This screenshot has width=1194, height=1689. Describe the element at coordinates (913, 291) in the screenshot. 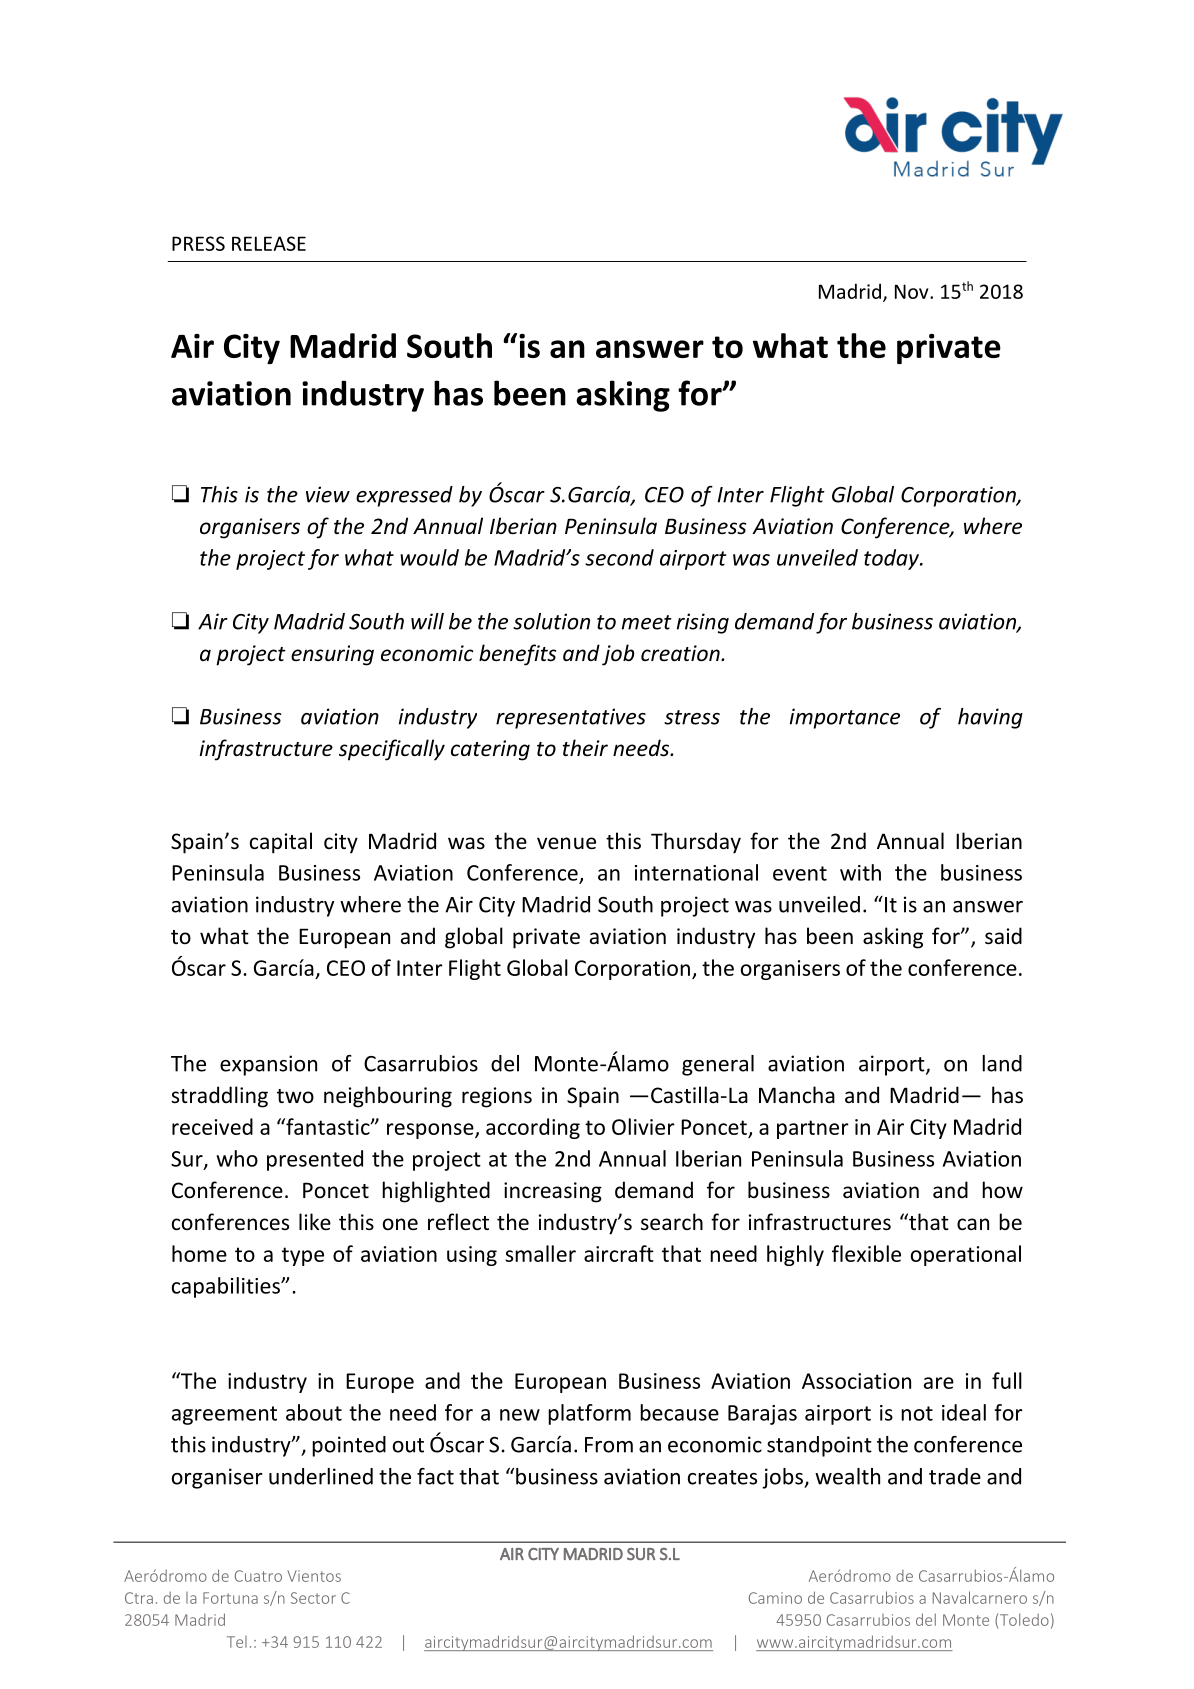

I see `Nov` at that location.
